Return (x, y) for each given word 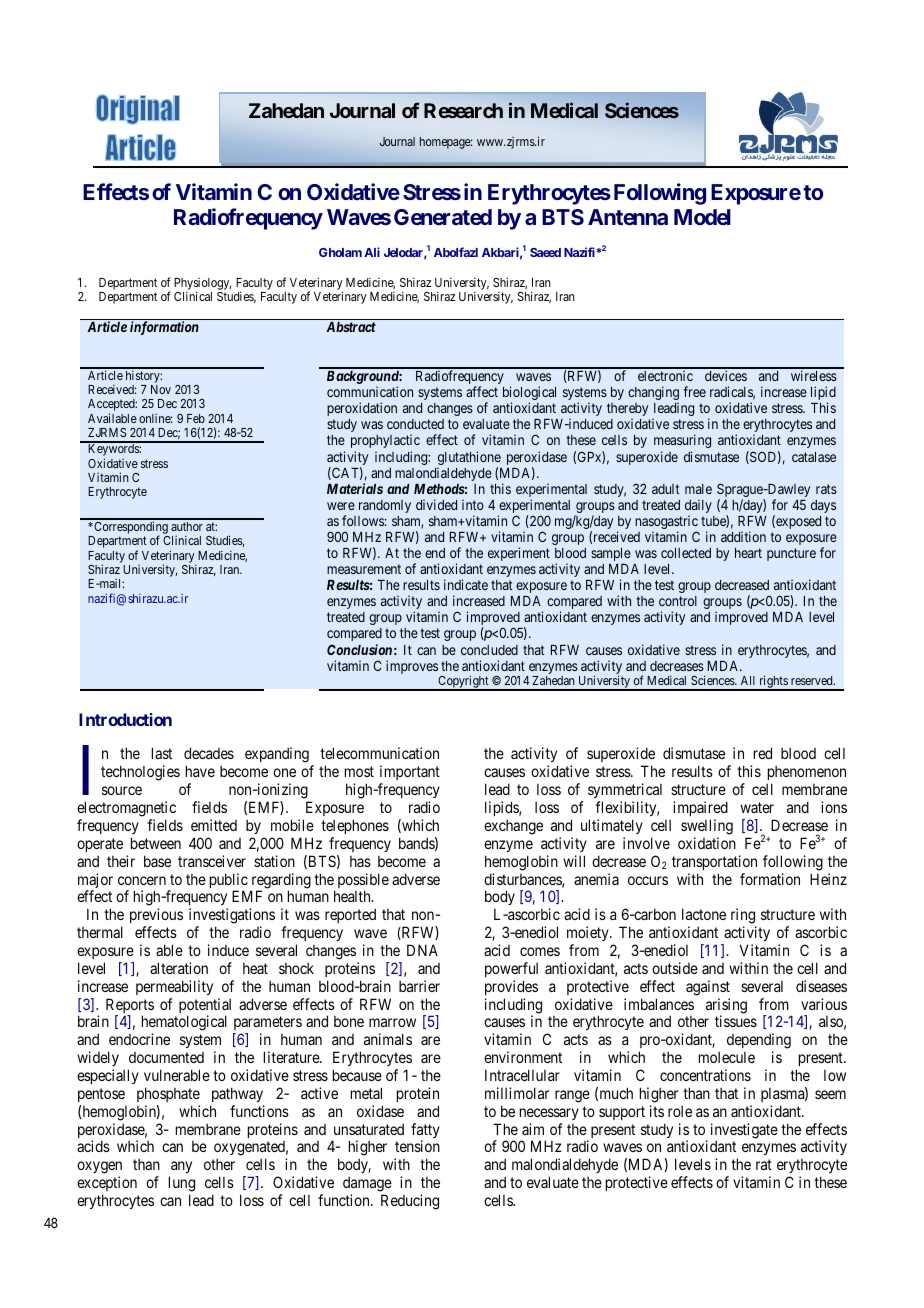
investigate (744, 1132)
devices (726, 375)
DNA (422, 950)
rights (773, 683)
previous (156, 917)
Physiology (202, 285)
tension (417, 1146)
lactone (704, 914)
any (180, 1169)
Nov (161, 389)
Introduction (125, 719)
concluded (489, 650)
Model (702, 217)
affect (482, 391)
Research (463, 110)
